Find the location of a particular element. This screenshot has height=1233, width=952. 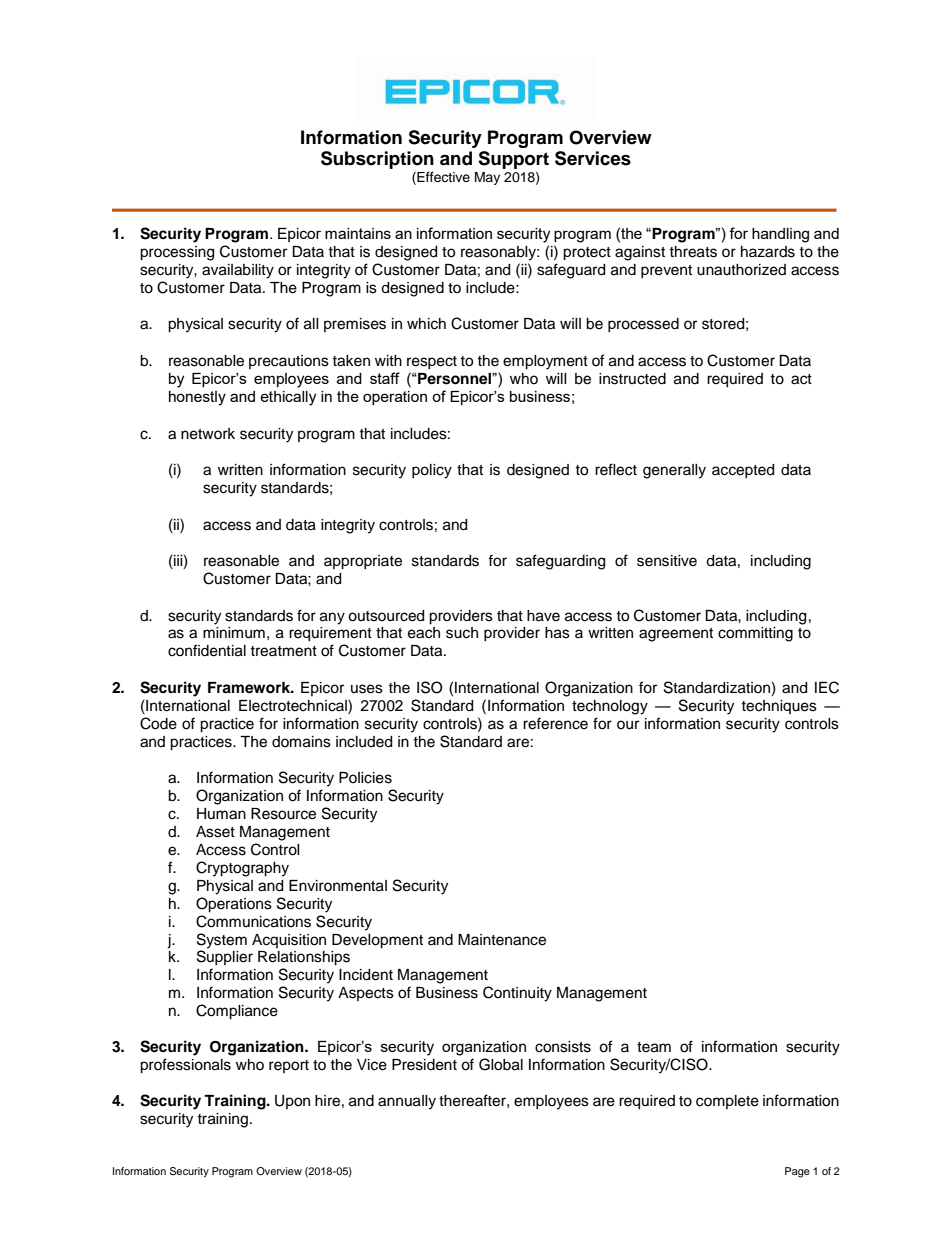

Policies is located at coordinates (365, 778).
